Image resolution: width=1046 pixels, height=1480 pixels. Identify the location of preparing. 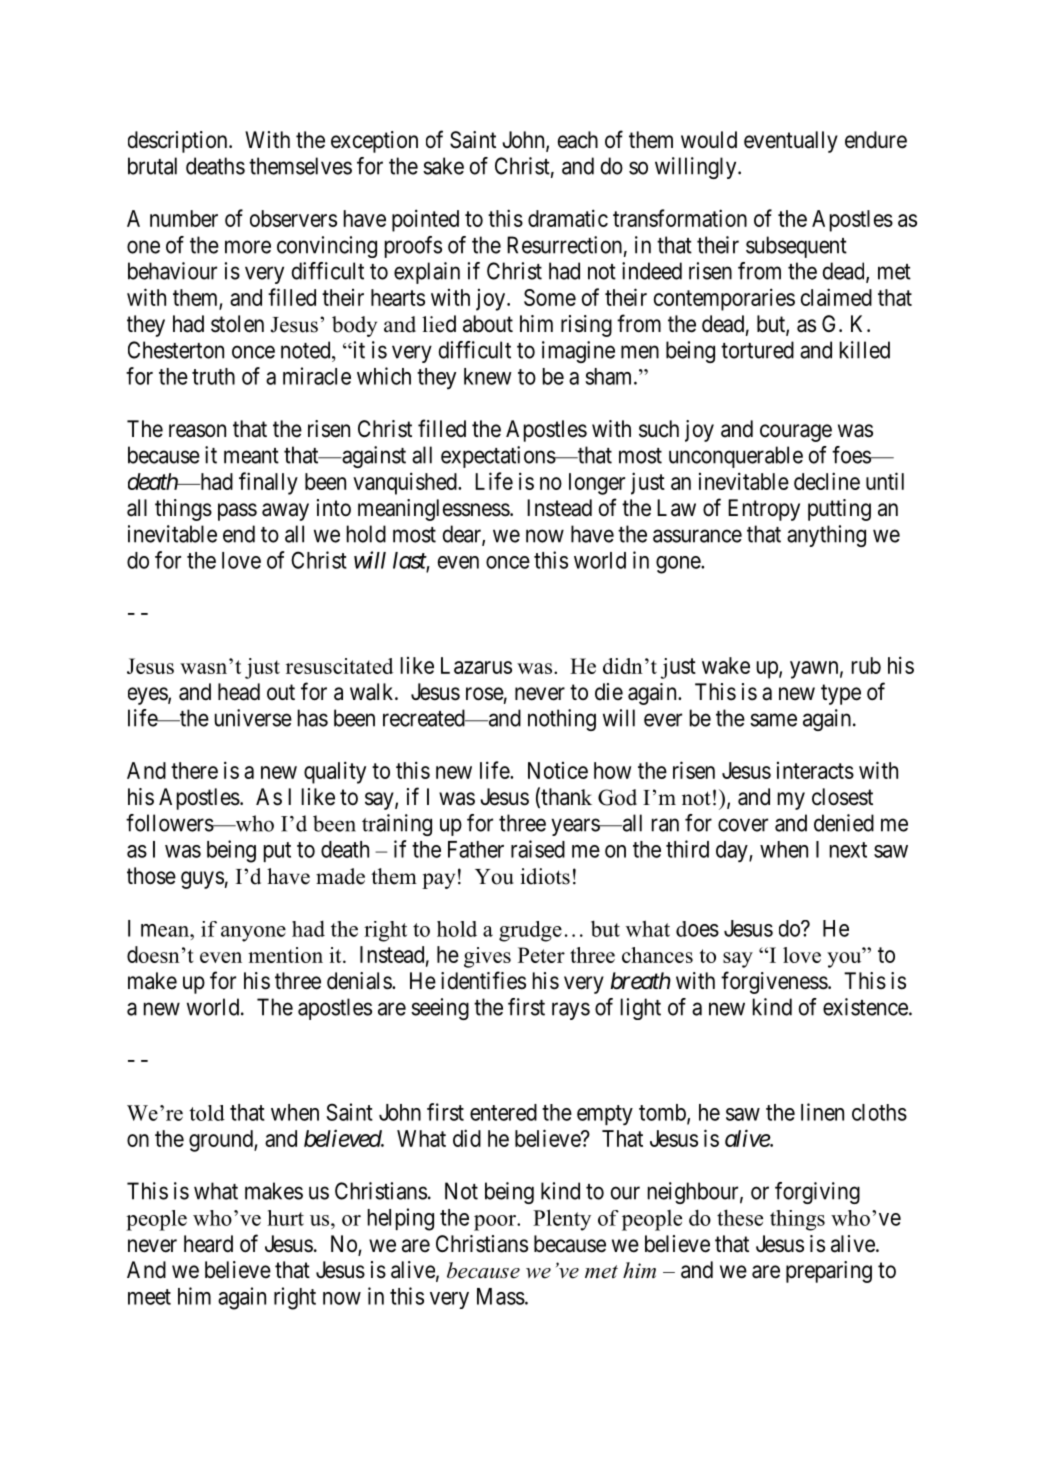
(829, 1272).
